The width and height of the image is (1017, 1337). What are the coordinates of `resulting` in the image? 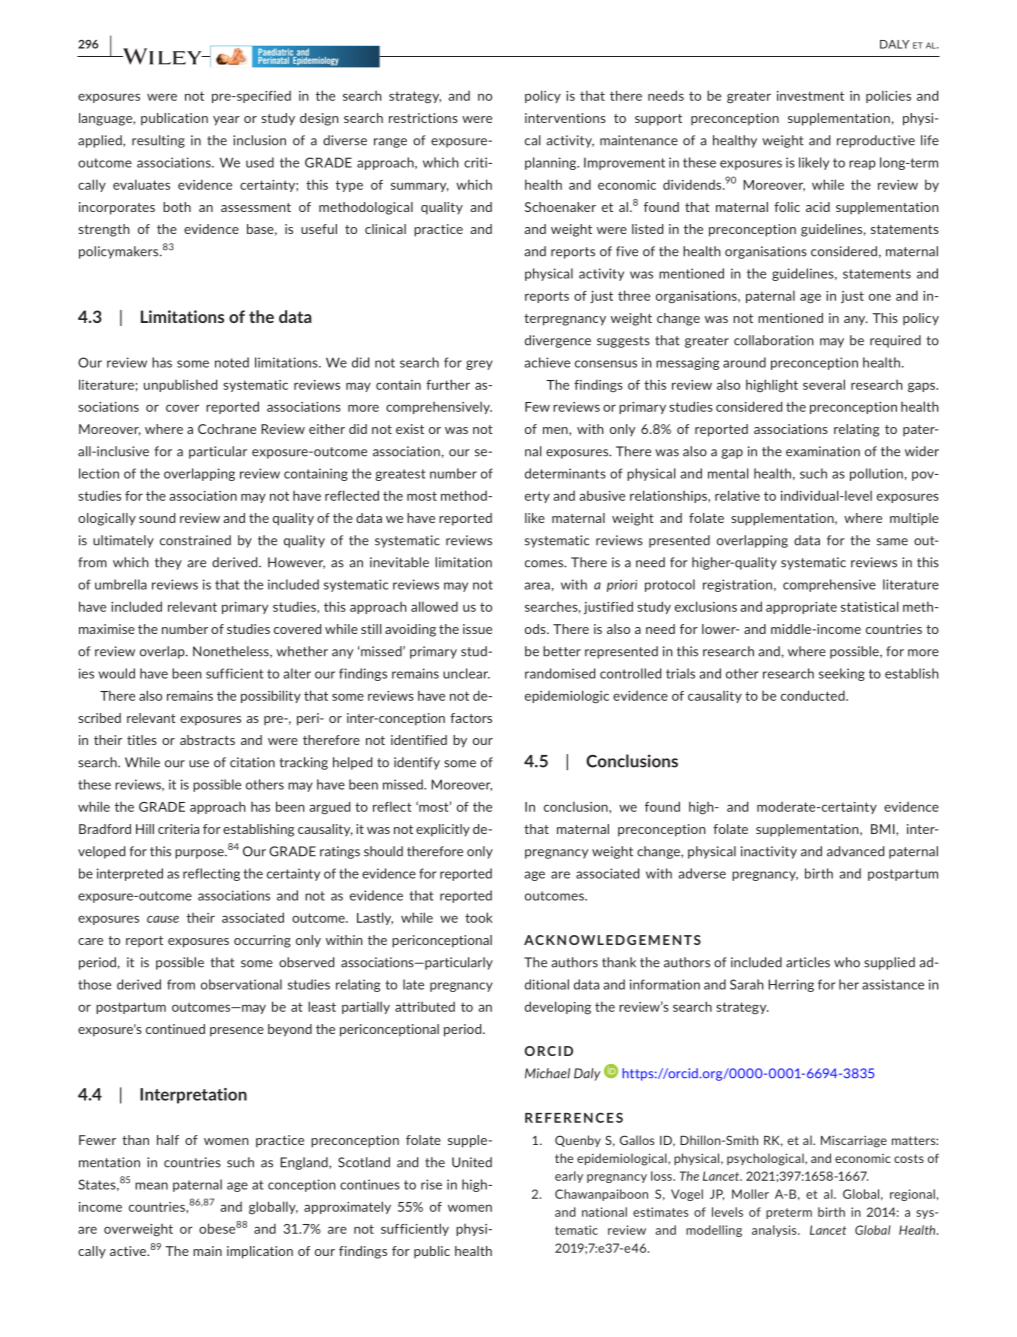 It's located at (158, 141).
